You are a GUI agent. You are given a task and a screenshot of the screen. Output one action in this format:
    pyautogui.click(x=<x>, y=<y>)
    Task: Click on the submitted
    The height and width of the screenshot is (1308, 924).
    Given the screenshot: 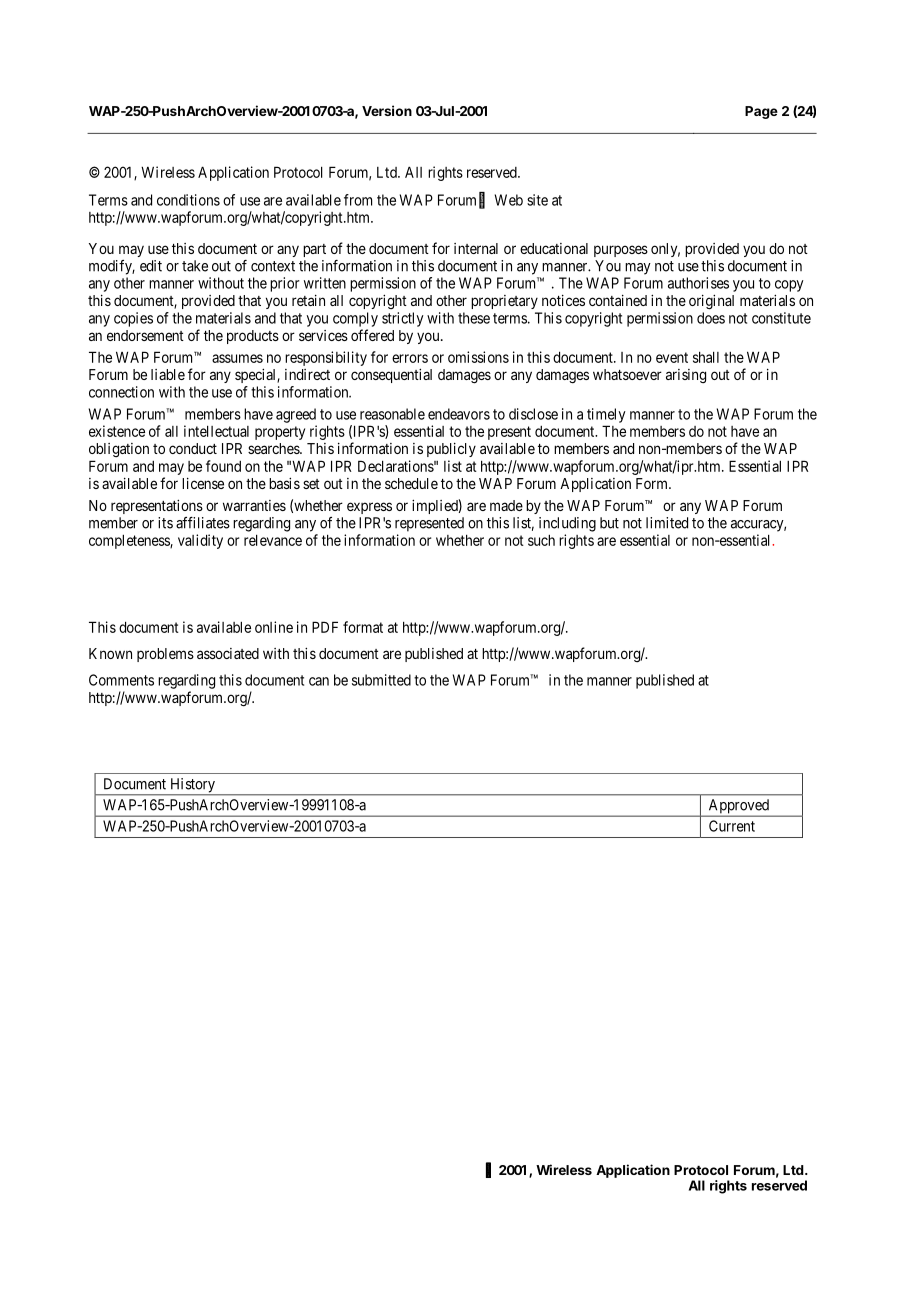 What is the action you would take?
    pyautogui.click(x=381, y=680)
